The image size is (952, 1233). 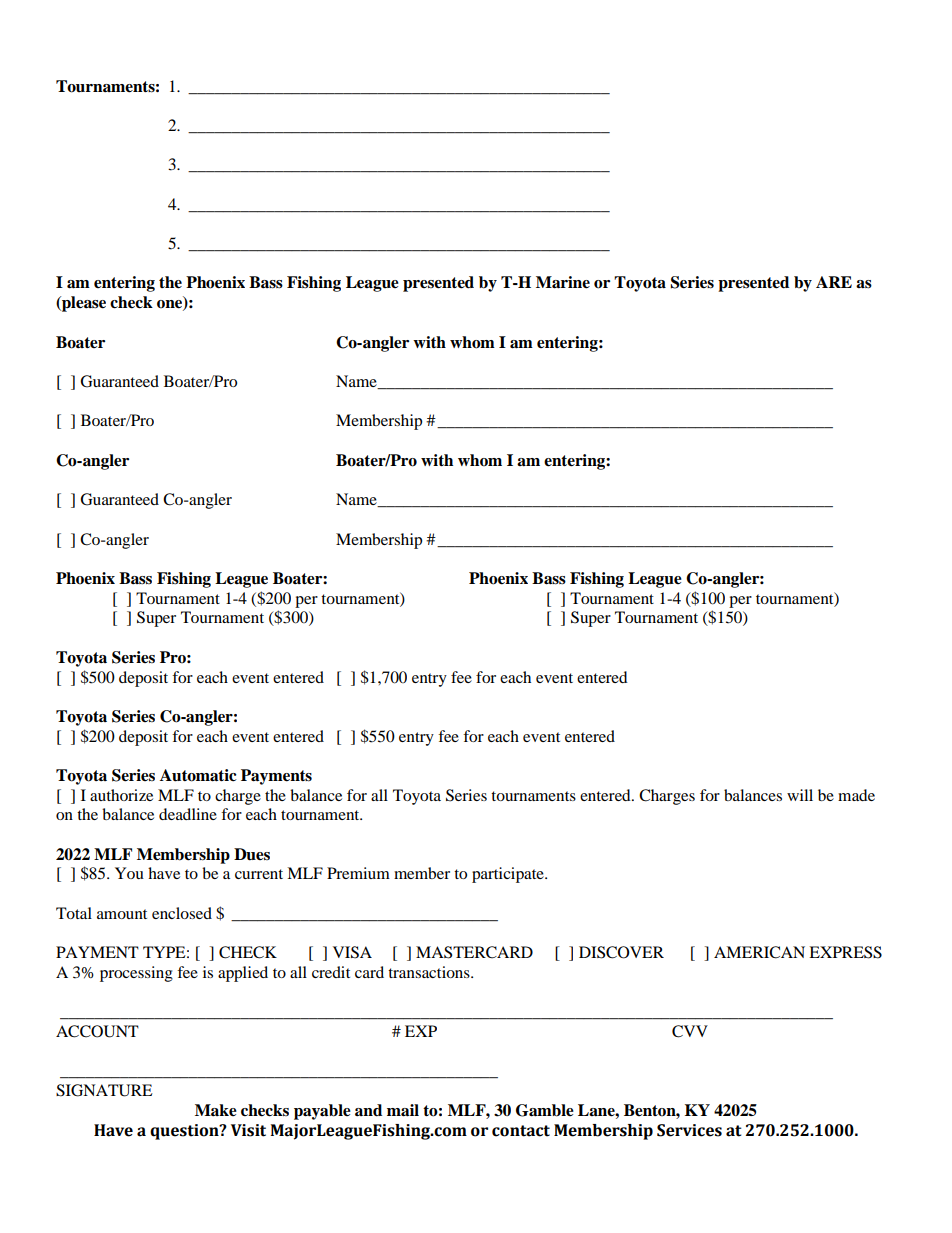 I want to click on Marine, so click(x=563, y=282).
